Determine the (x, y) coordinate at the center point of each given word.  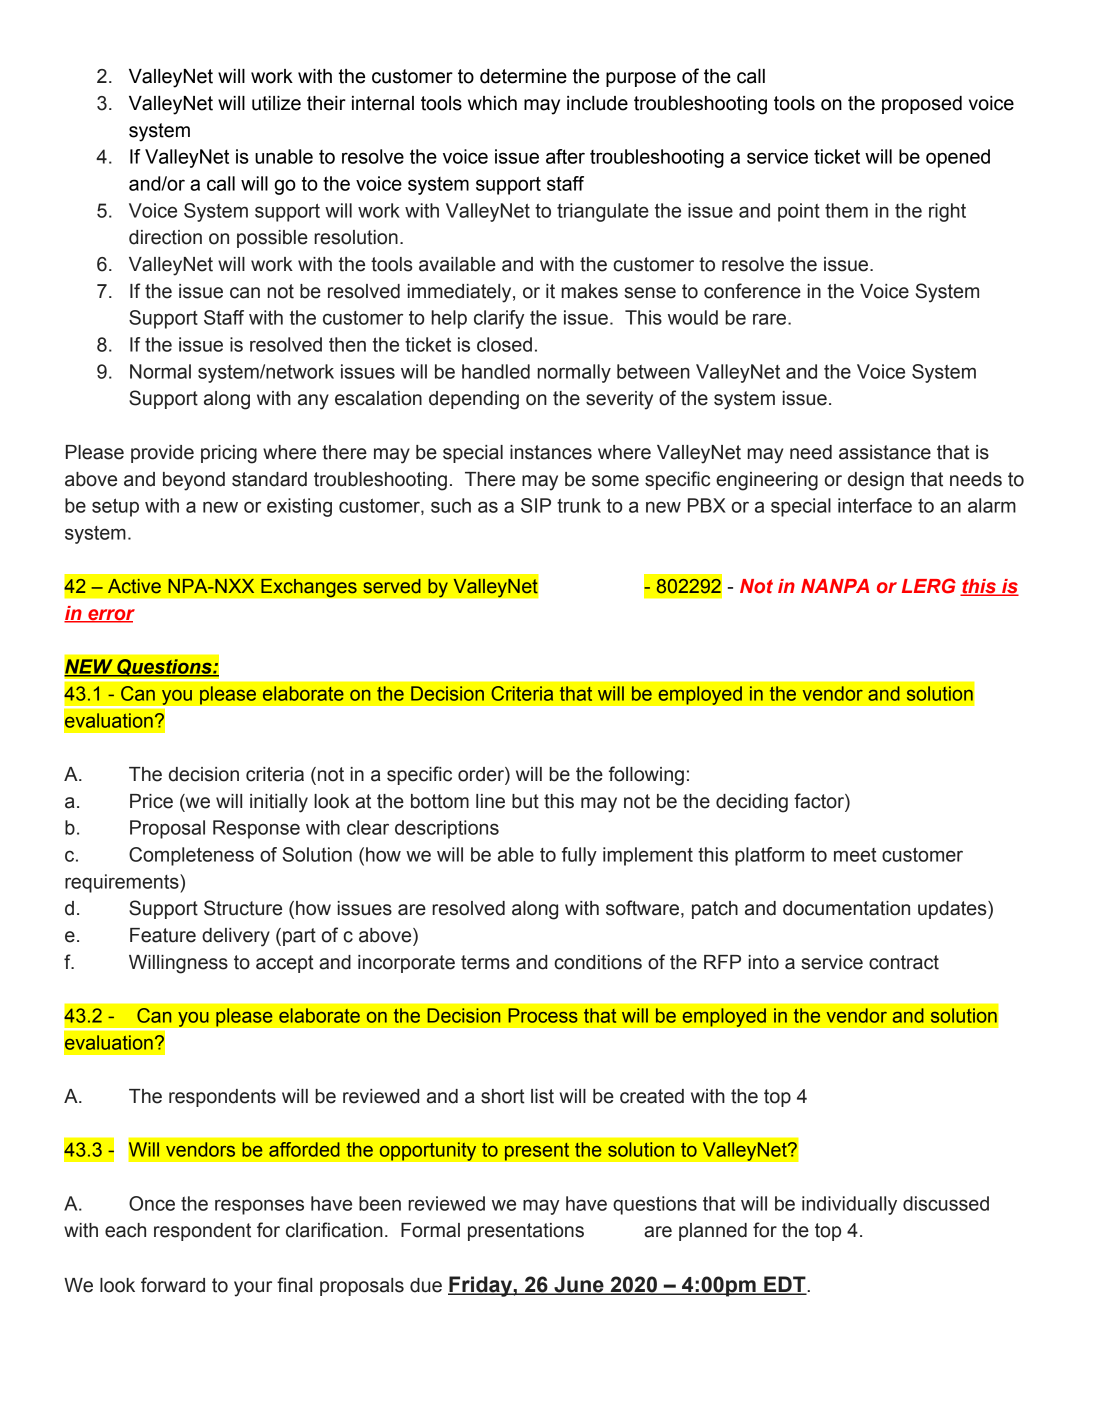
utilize (276, 103)
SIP (536, 505)
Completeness (191, 856)
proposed (922, 105)
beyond (194, 481)
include (597, 103)
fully (579, 856)
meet (855, 855)
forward (173, 1285)
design (876, 481)
